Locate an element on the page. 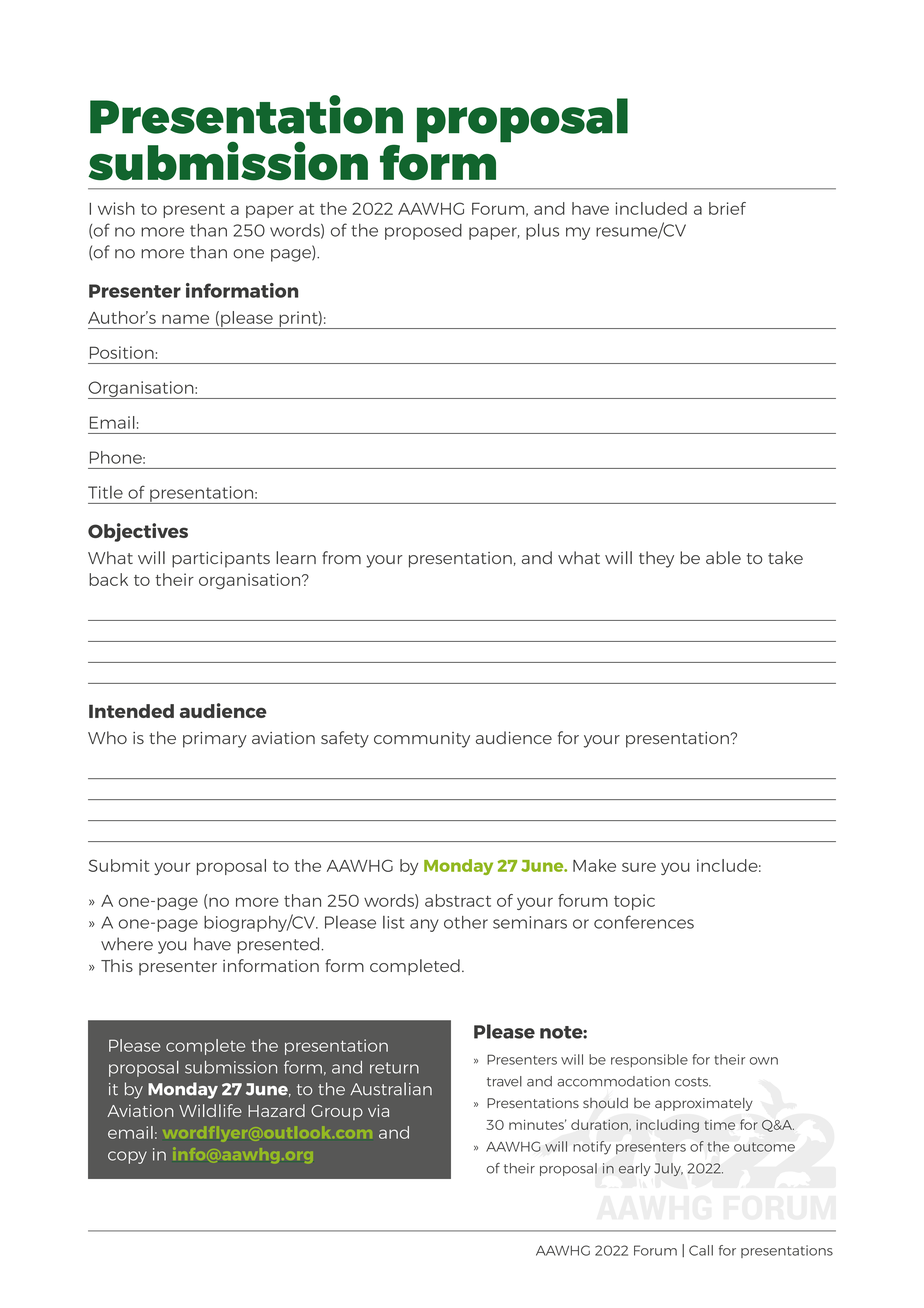 The width and height of the document is (924, 1308). from is located at coordinates (341, 557).
